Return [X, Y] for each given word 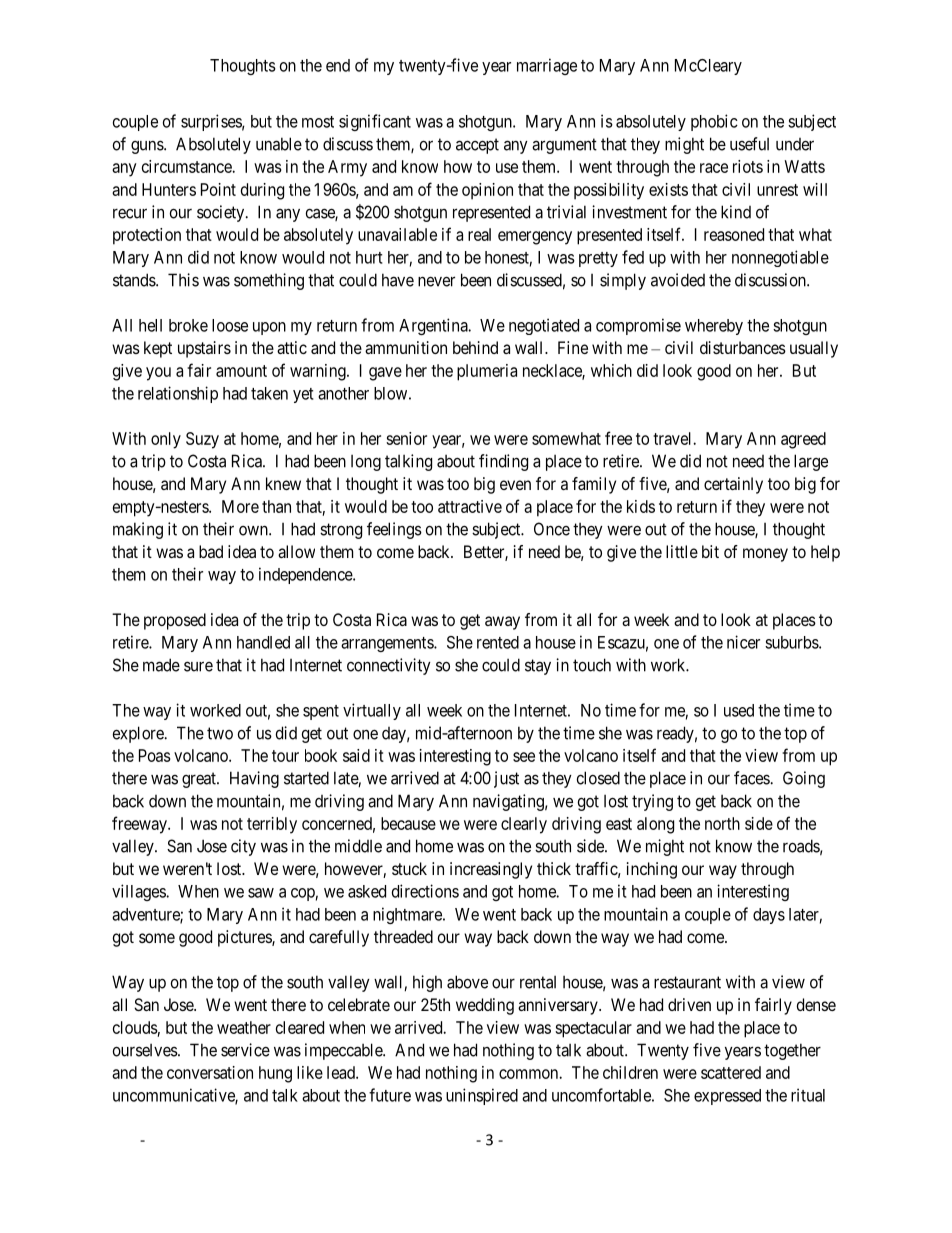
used [739, 710]
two [220, 733]
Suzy [202, 440]
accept [477, 146]
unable [279, 144]
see [524, 757]
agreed [803, 440]
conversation [210, 1072]
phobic [714, 122]
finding [503, 462]
